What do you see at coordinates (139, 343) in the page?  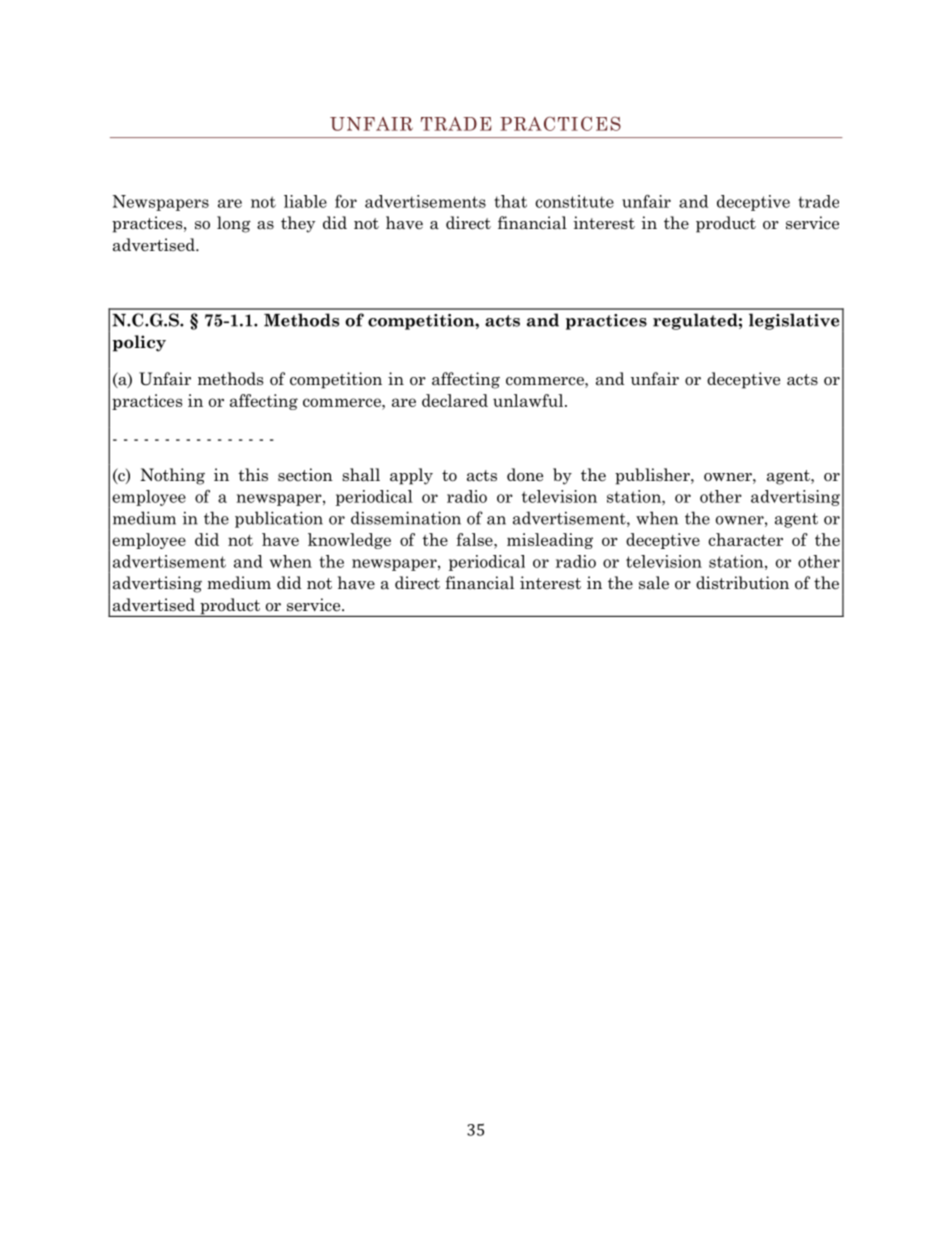 I see `policy` at bounding box center [139, 343].
